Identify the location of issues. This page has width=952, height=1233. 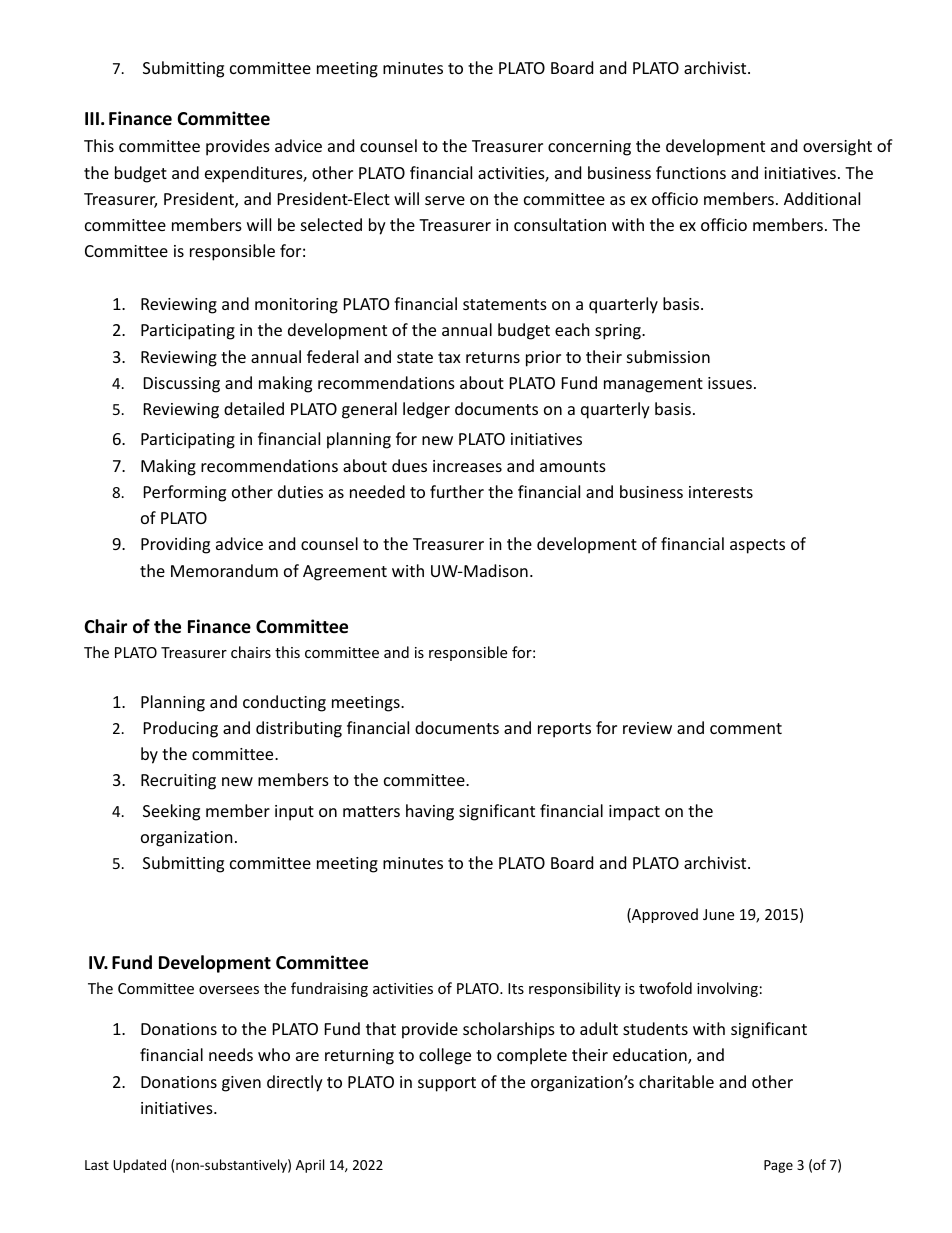
(730, 383).
